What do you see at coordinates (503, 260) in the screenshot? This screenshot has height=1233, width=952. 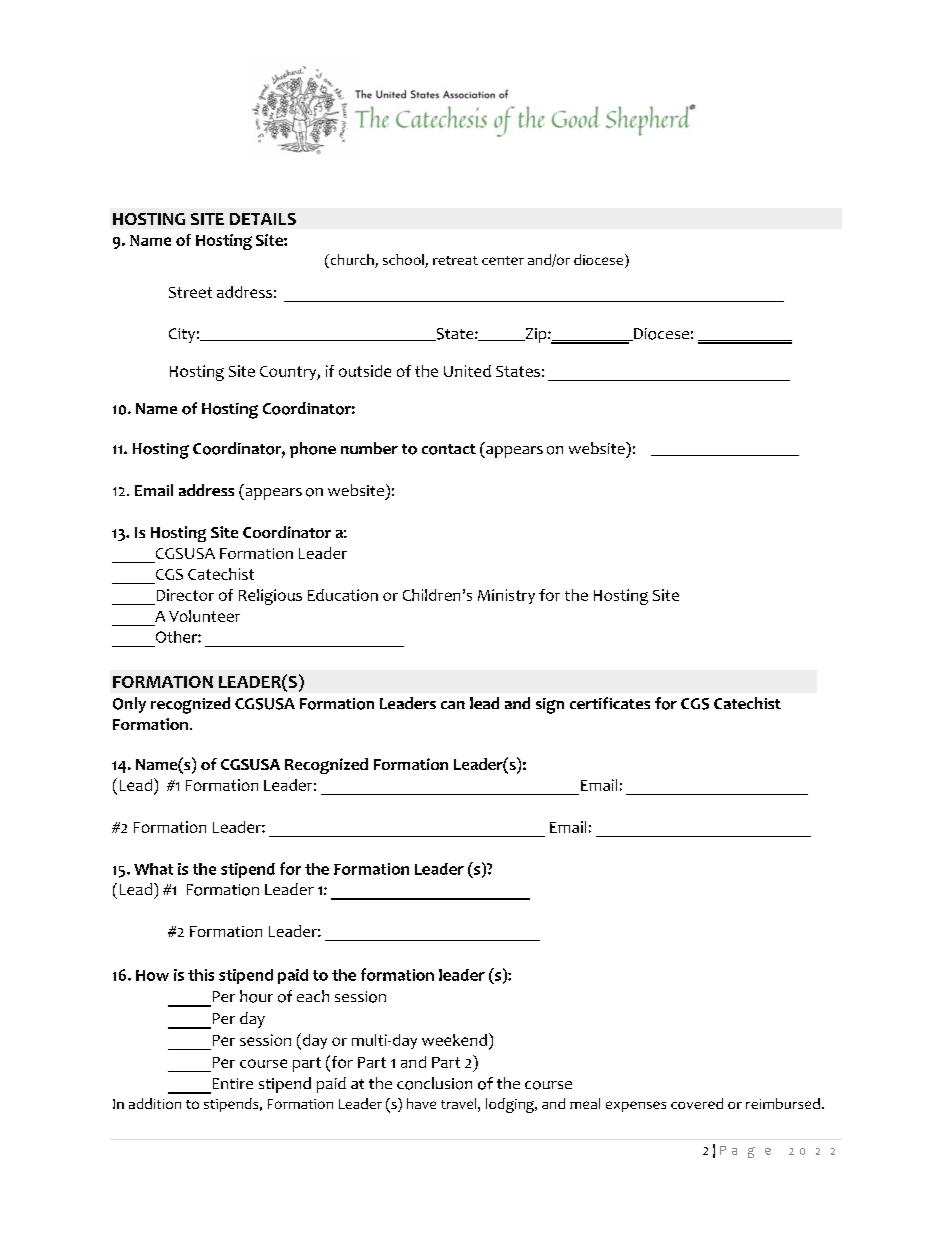 I see `center` at bounding box center [503, 260].
